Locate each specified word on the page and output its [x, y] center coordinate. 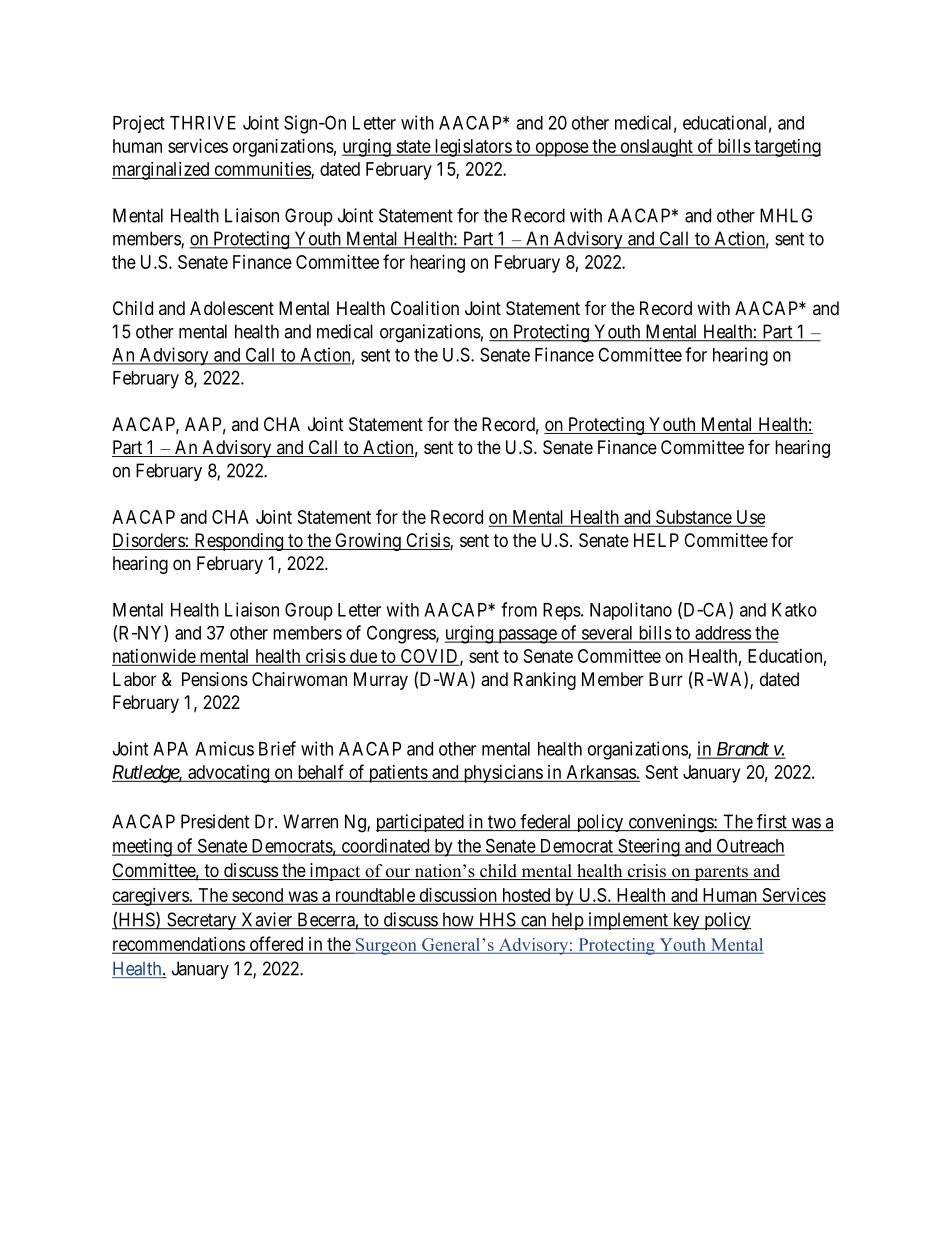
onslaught [656, 148]
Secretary [202, 921]
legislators [472, 148]
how [458, 920]
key [686, 921]
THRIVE [203, 123]
